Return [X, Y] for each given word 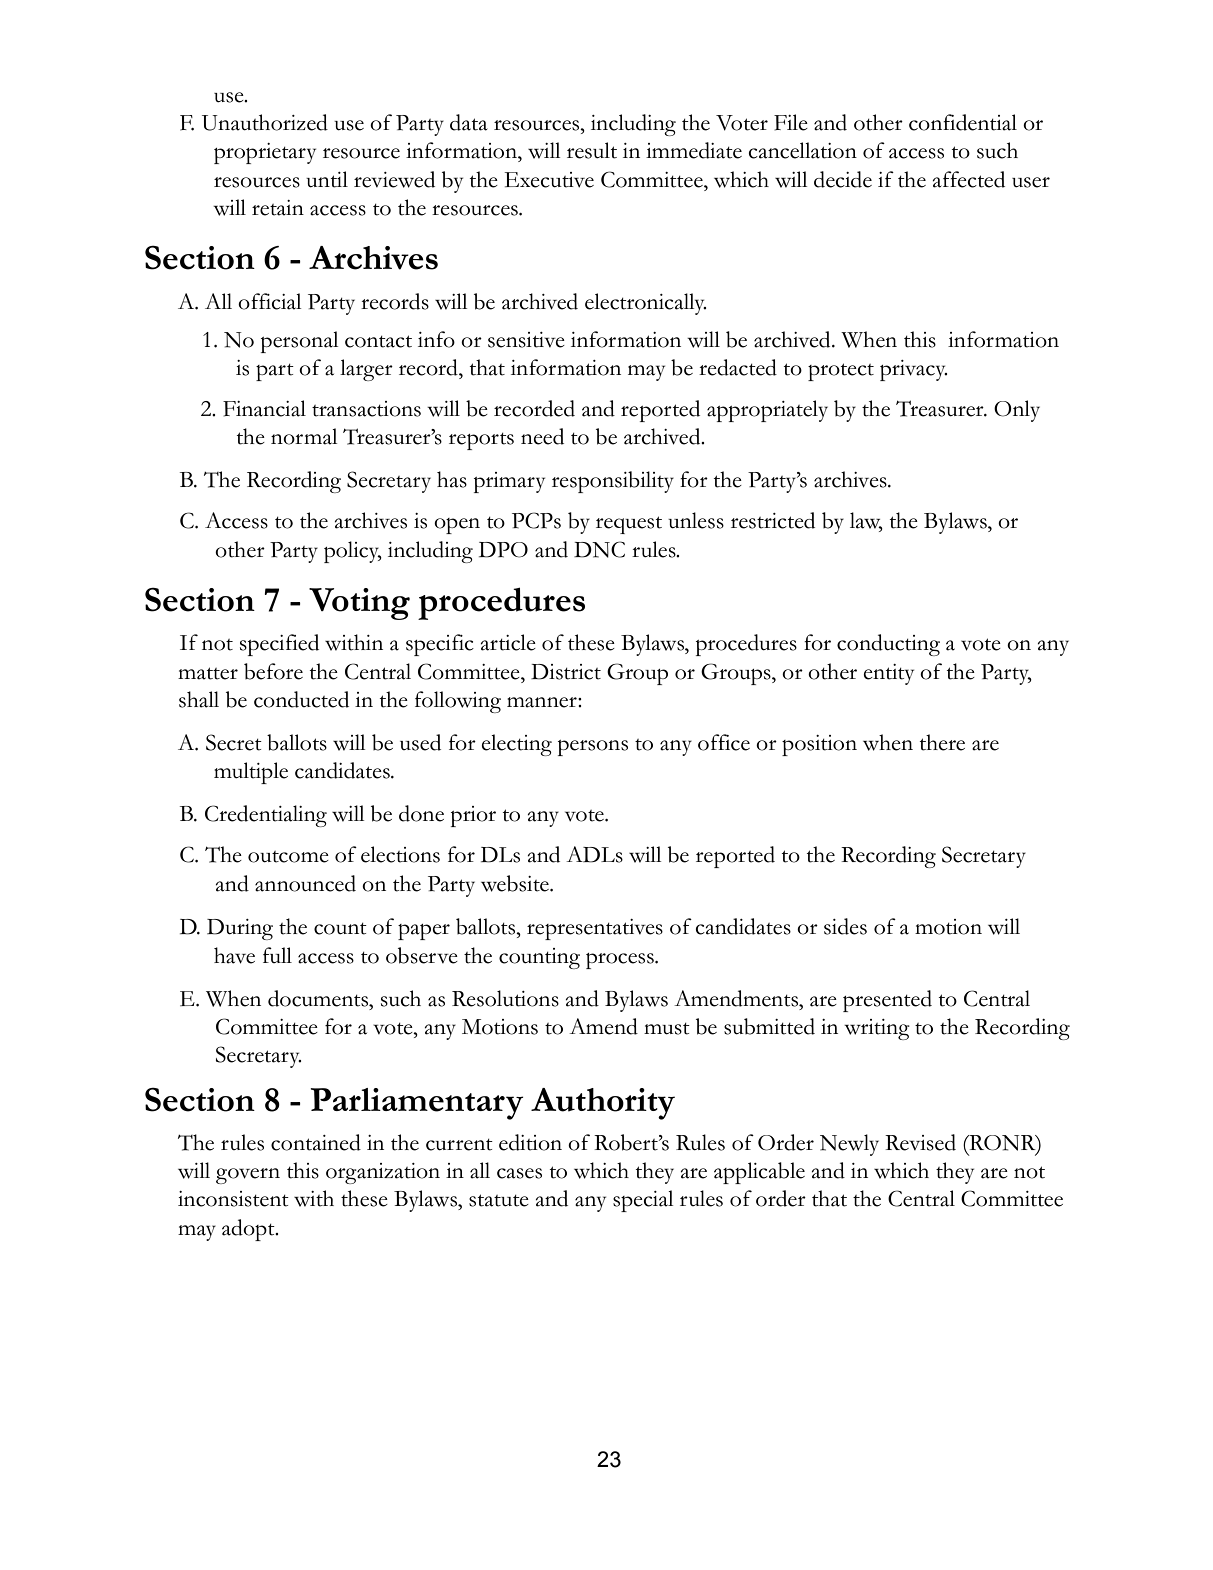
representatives [595, 929]
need [542, 436]
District [566, 672]
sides [845, 926]
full [277, 955]
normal [304, 436]
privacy [913, 370]
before [273, 671]
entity [888, 674]
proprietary [265, 153]
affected [968, 179]
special [643, 1201]
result [592, 150]
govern [248, 1176]
